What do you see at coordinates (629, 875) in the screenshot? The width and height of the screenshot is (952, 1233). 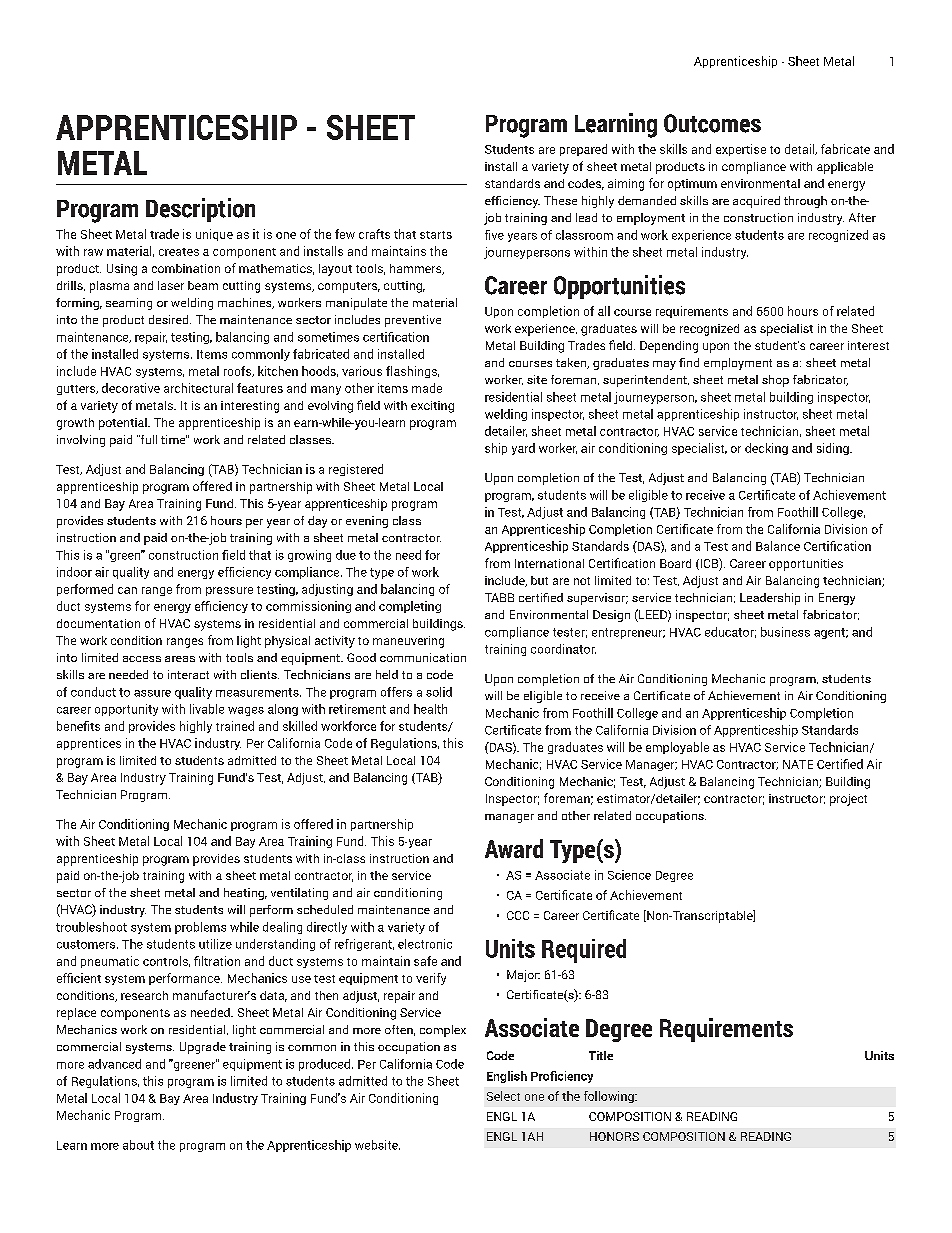 I see `Science` at bounding box center [629, 875].
